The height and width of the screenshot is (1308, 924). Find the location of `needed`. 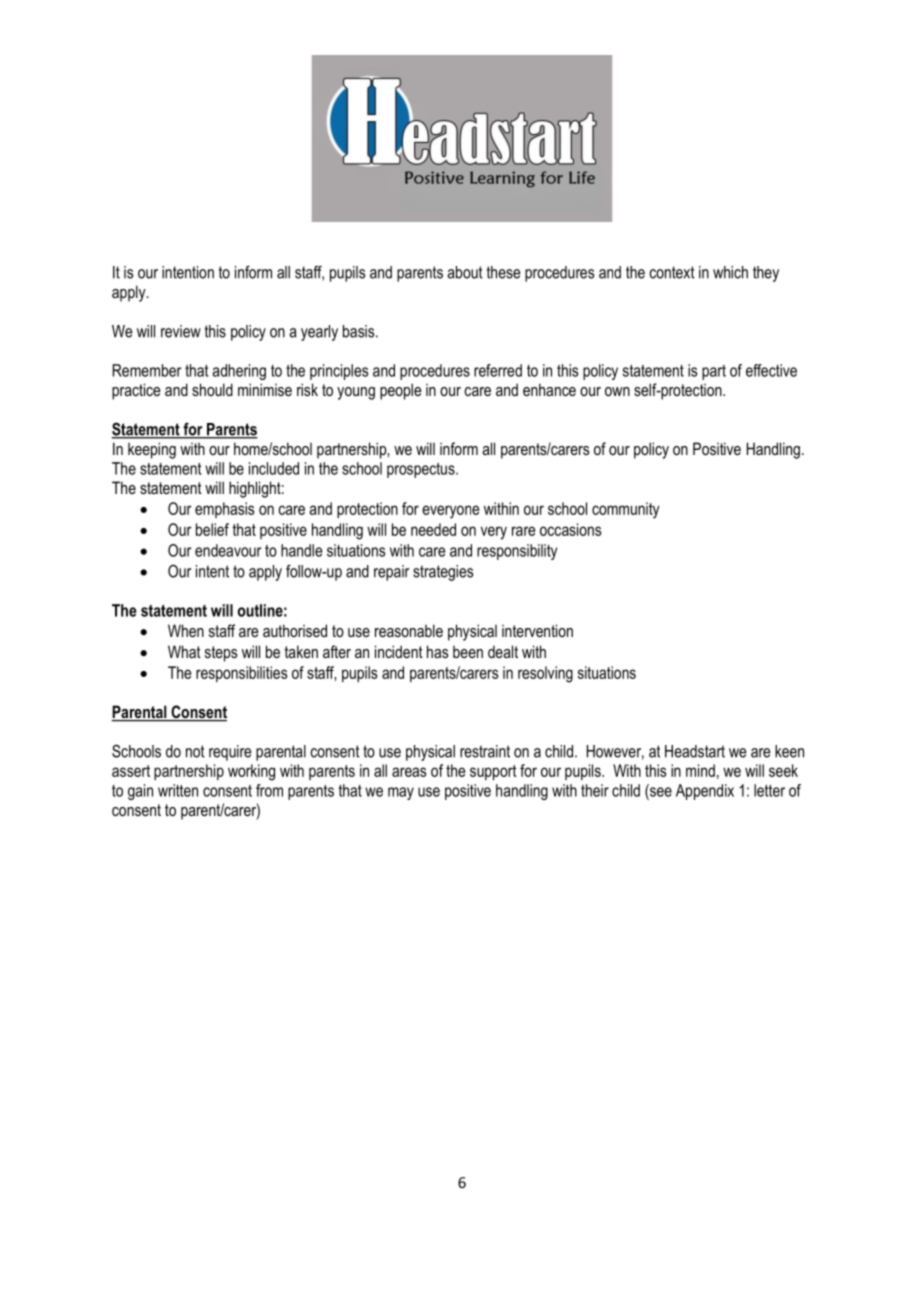

needed is located at coordinates (433, 529).
